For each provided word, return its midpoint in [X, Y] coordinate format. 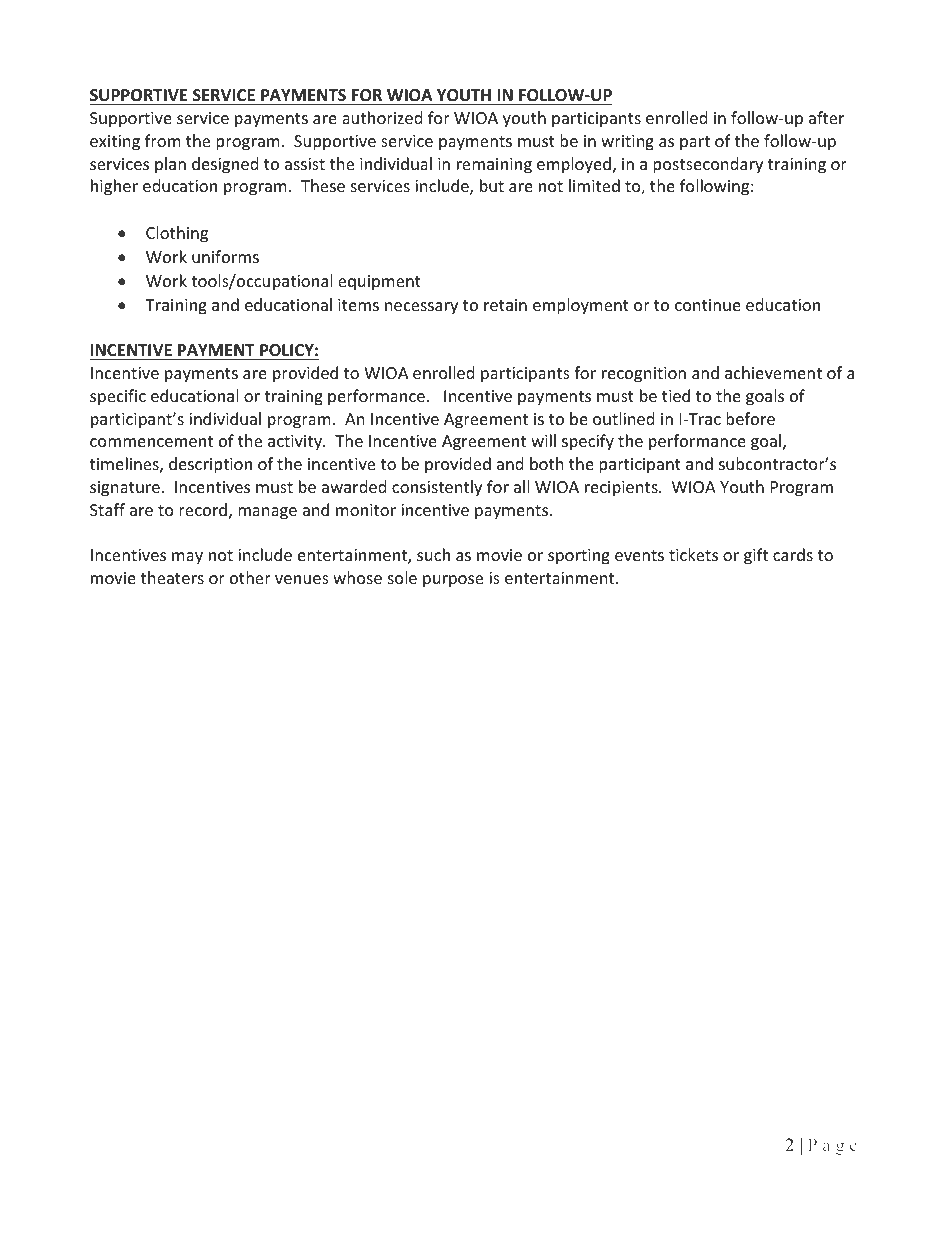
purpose [453, 581]
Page [832, 1147]
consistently [437, 488]
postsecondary [708, 165]
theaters [172, 577]
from [163, 140]
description [210, 465]
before [750, 418]
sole [402, 577]
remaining [494, 166]
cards [793, 554]
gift [756, 556]
